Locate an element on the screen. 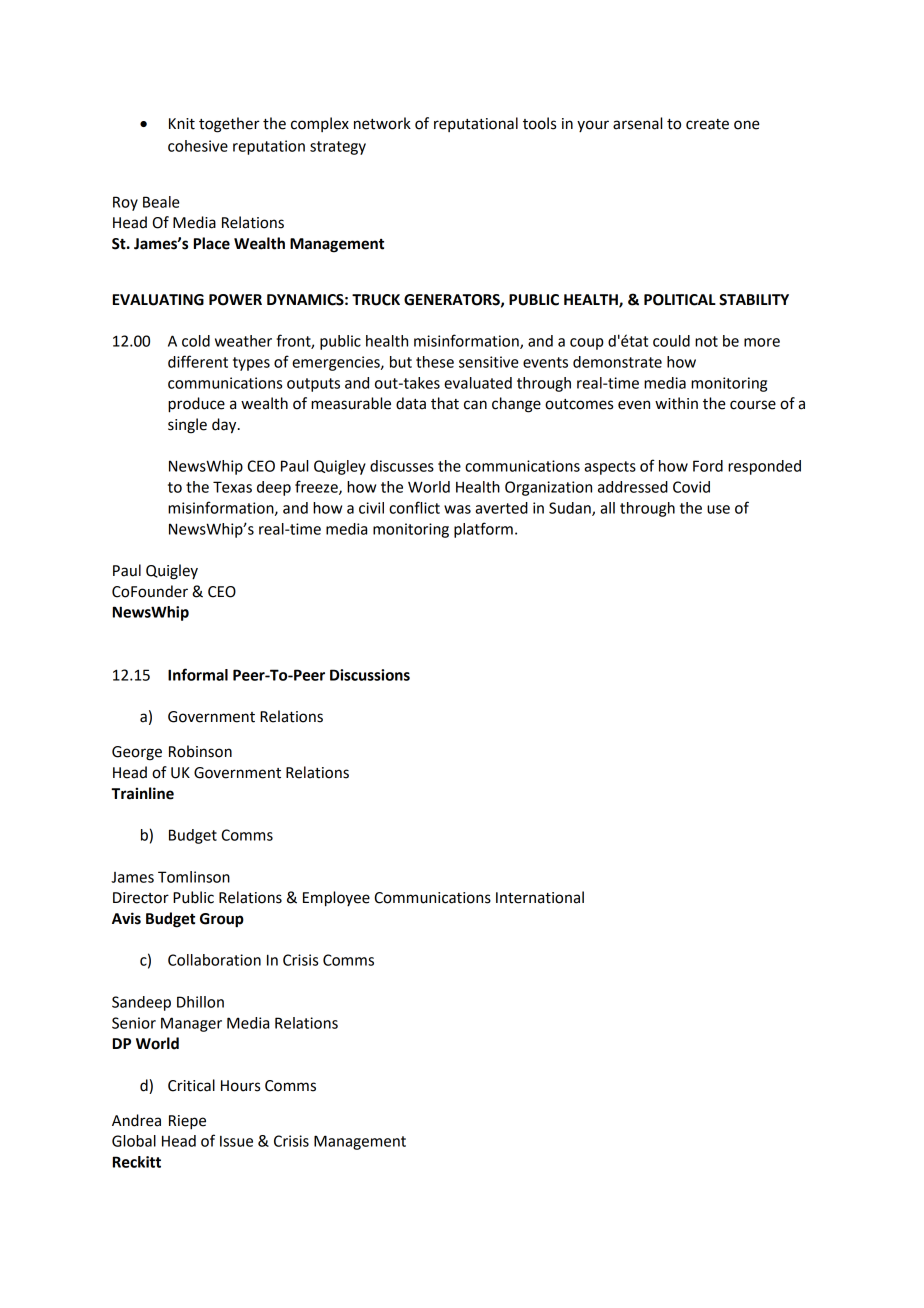 The width and height of the screenshot is (924, 1308). these is located at coordinates (435, 362).
